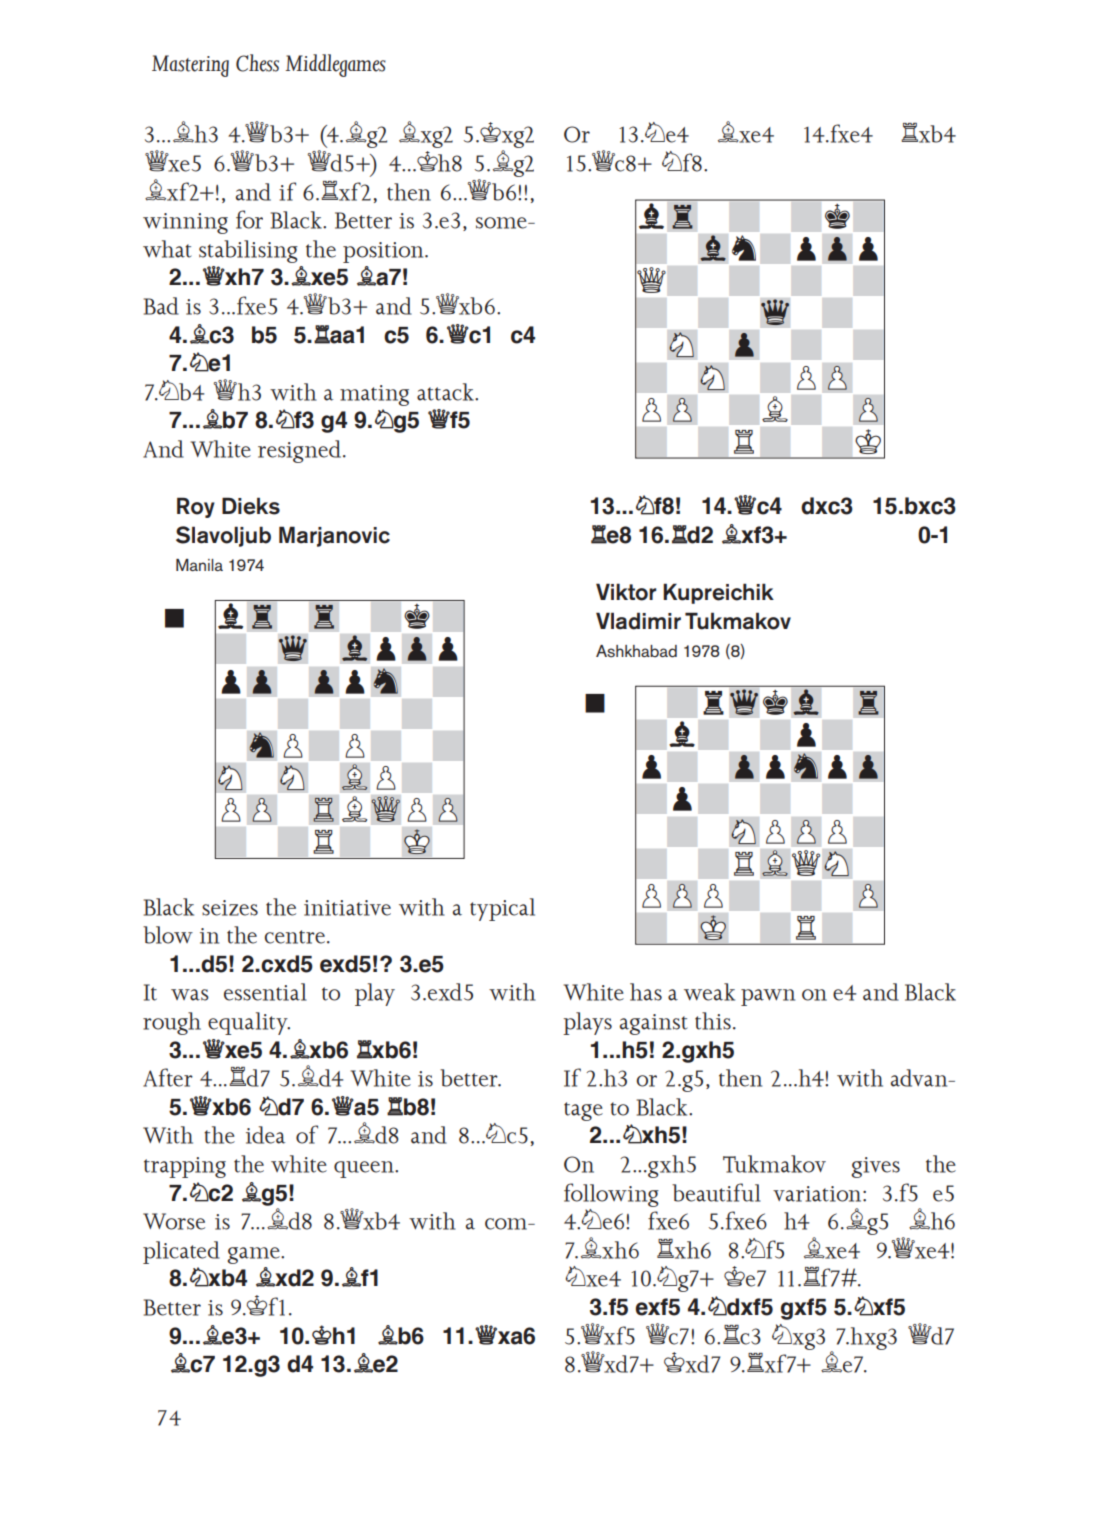  What do you see at coordinates (709, 992) in the document?
I see `weak` at bounding box center [709, 992].
